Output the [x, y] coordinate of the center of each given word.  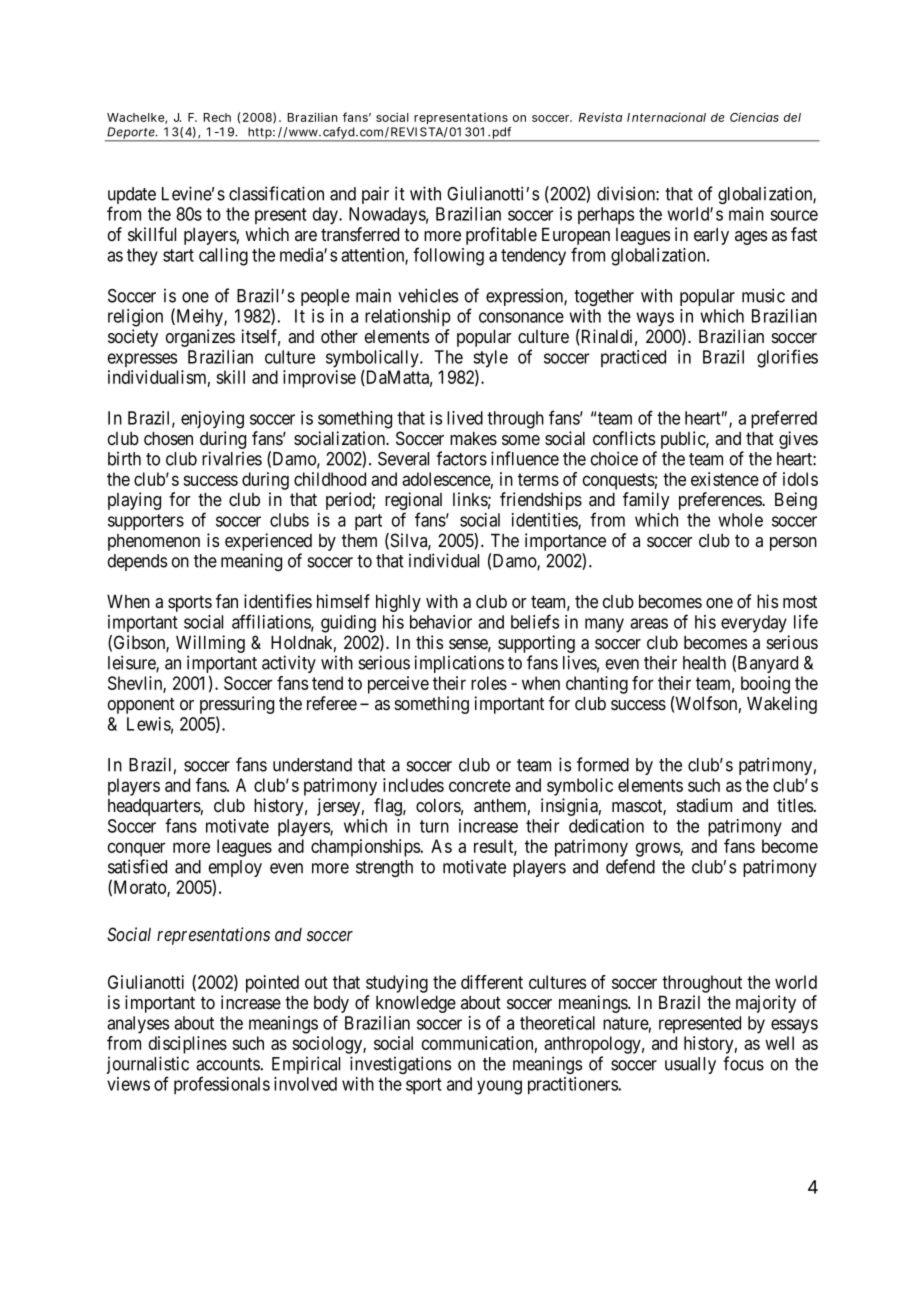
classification [276, 193]
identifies [278, 601]
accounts [228, 1064]
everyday [754, 624]
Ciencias [754, 117]
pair [375, 195]
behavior [441, 622]
